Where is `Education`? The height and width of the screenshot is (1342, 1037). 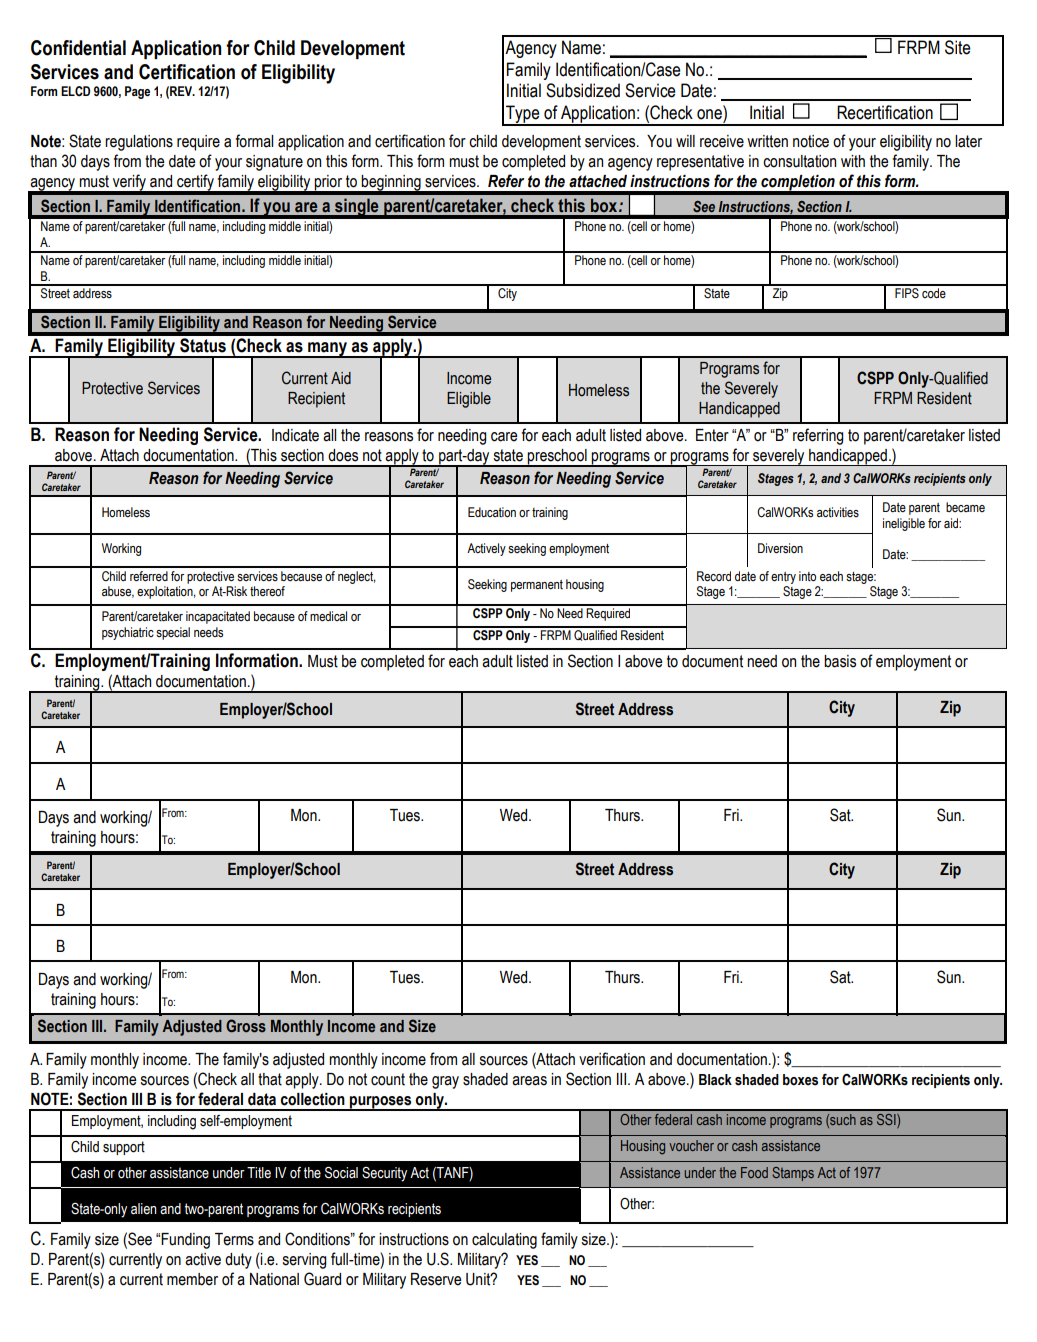
Education is located at coordinates (492, 512).
